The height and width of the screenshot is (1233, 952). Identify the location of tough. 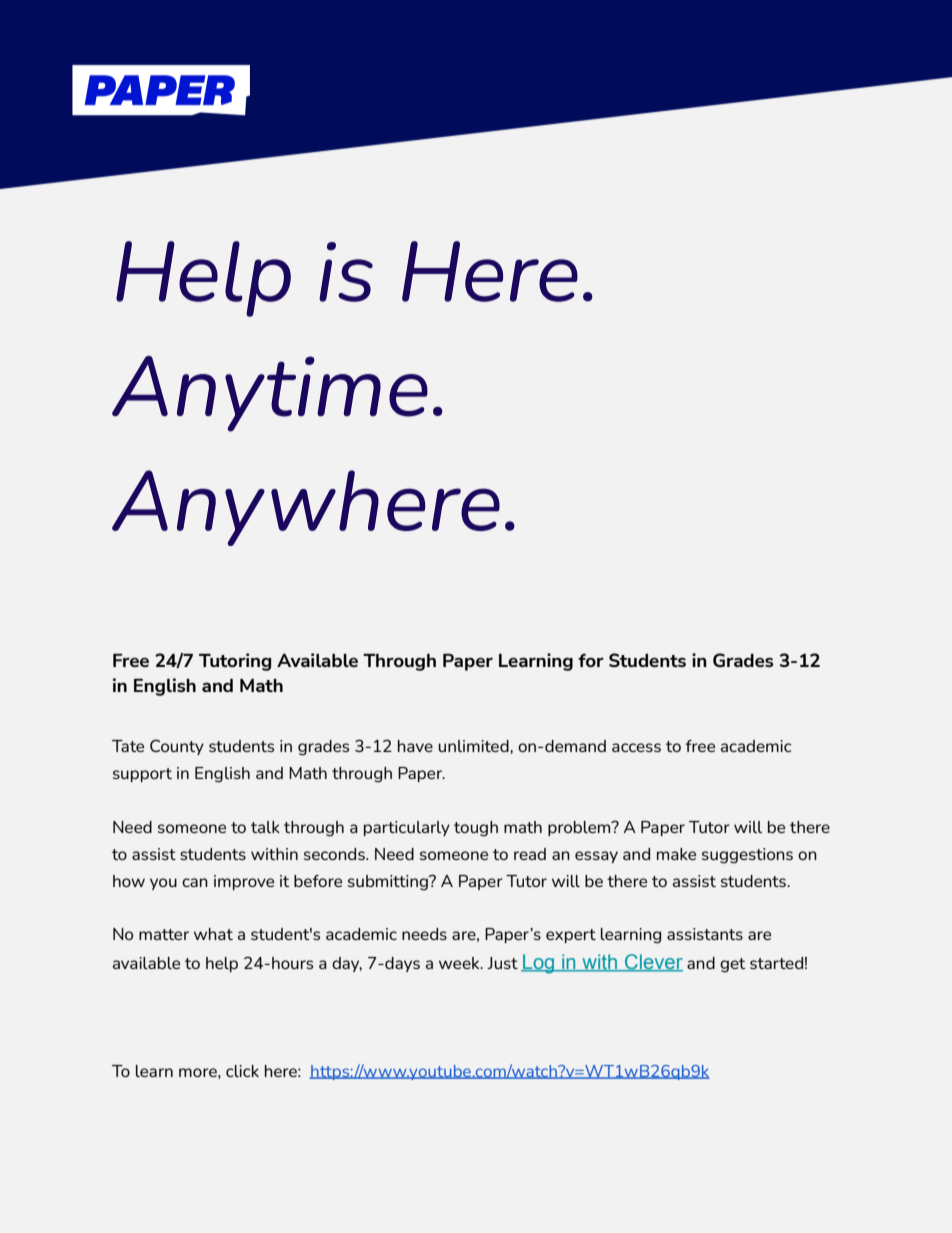
(476, 829).
